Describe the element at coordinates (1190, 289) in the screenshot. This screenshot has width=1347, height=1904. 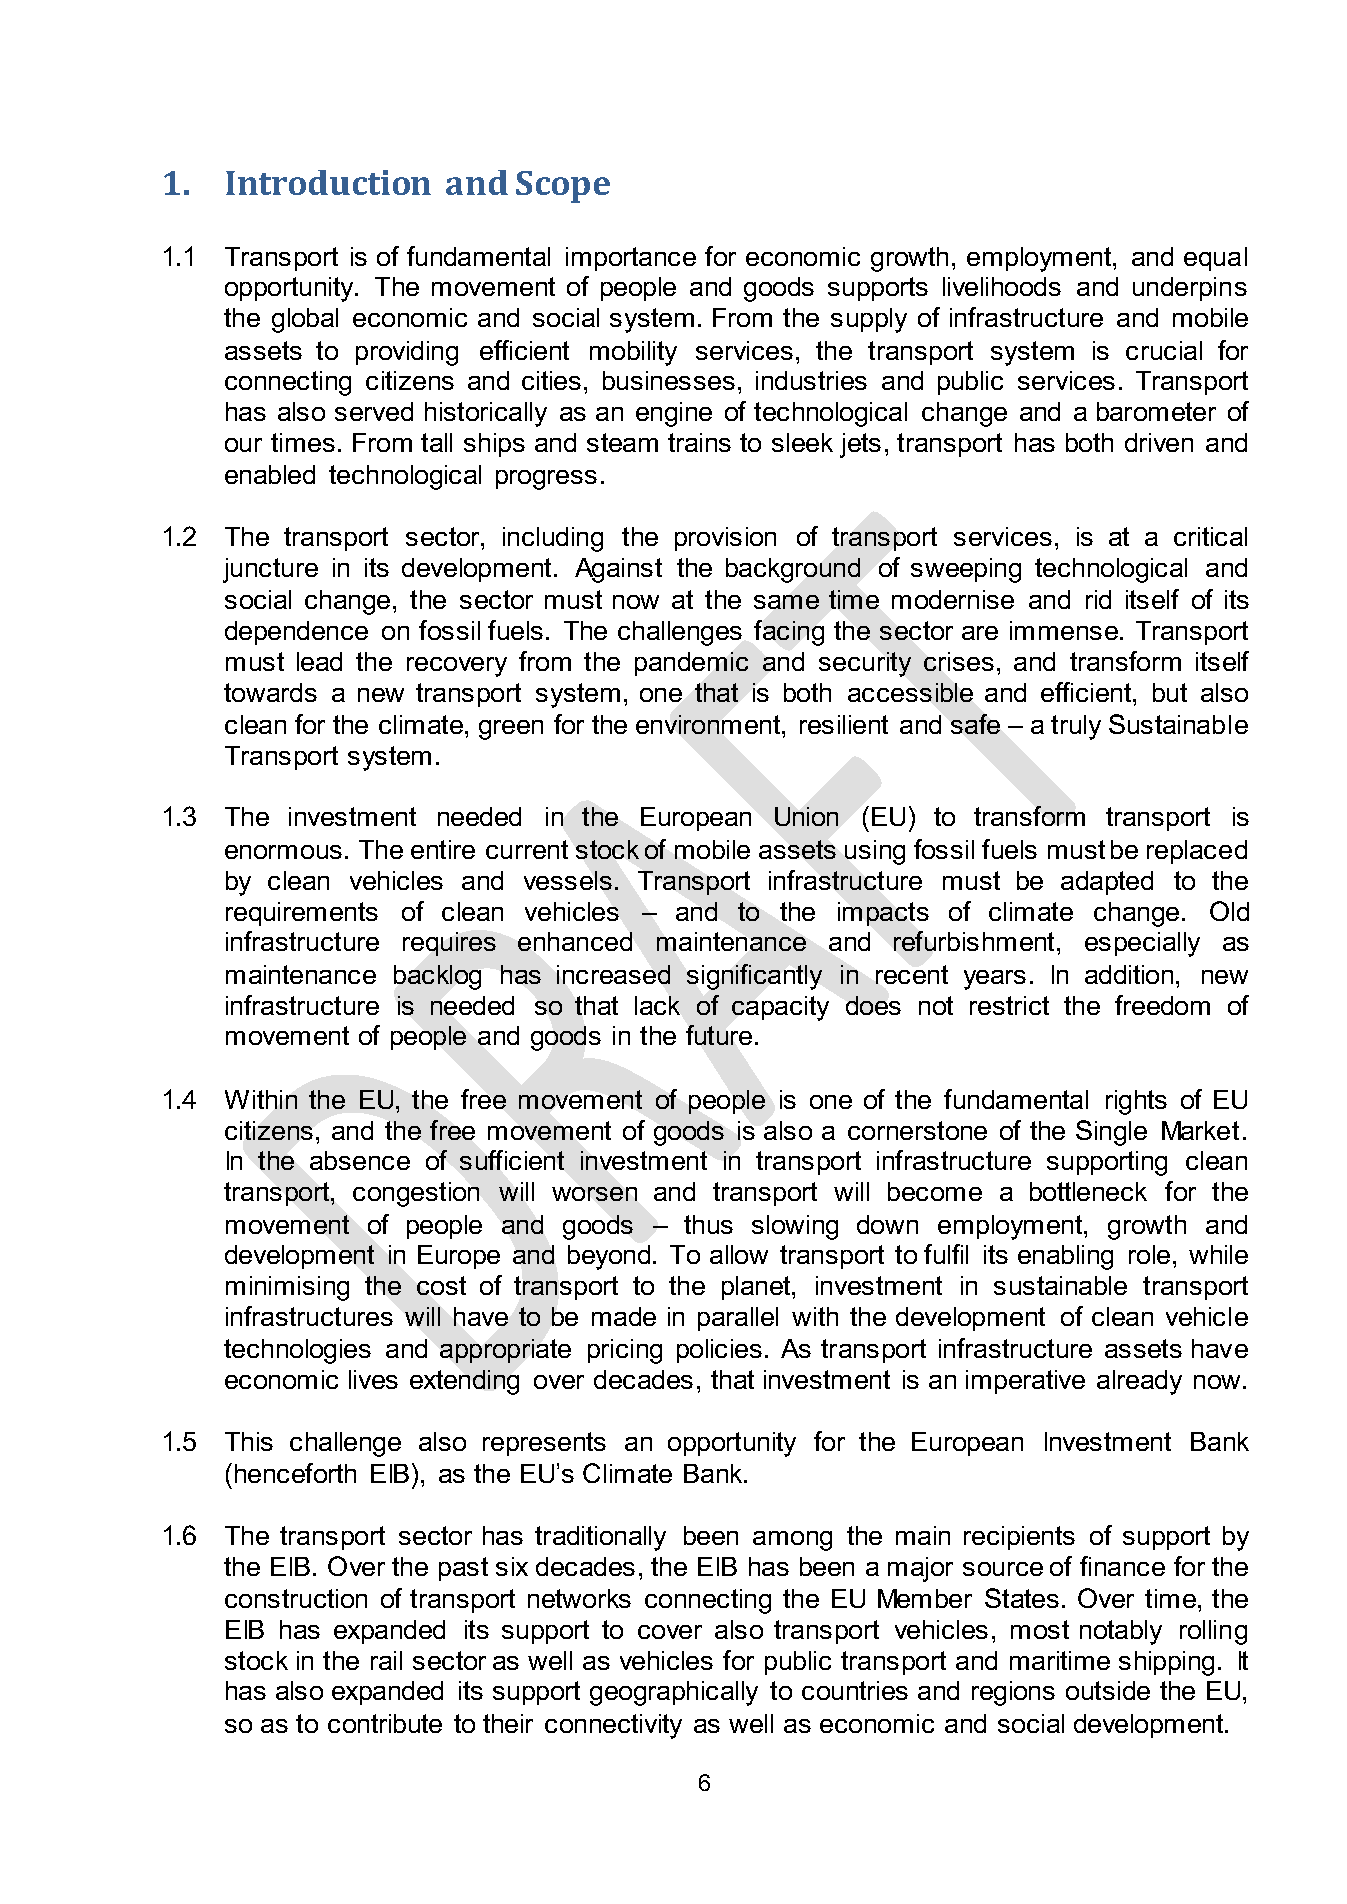
I see `underpins` at that location.
